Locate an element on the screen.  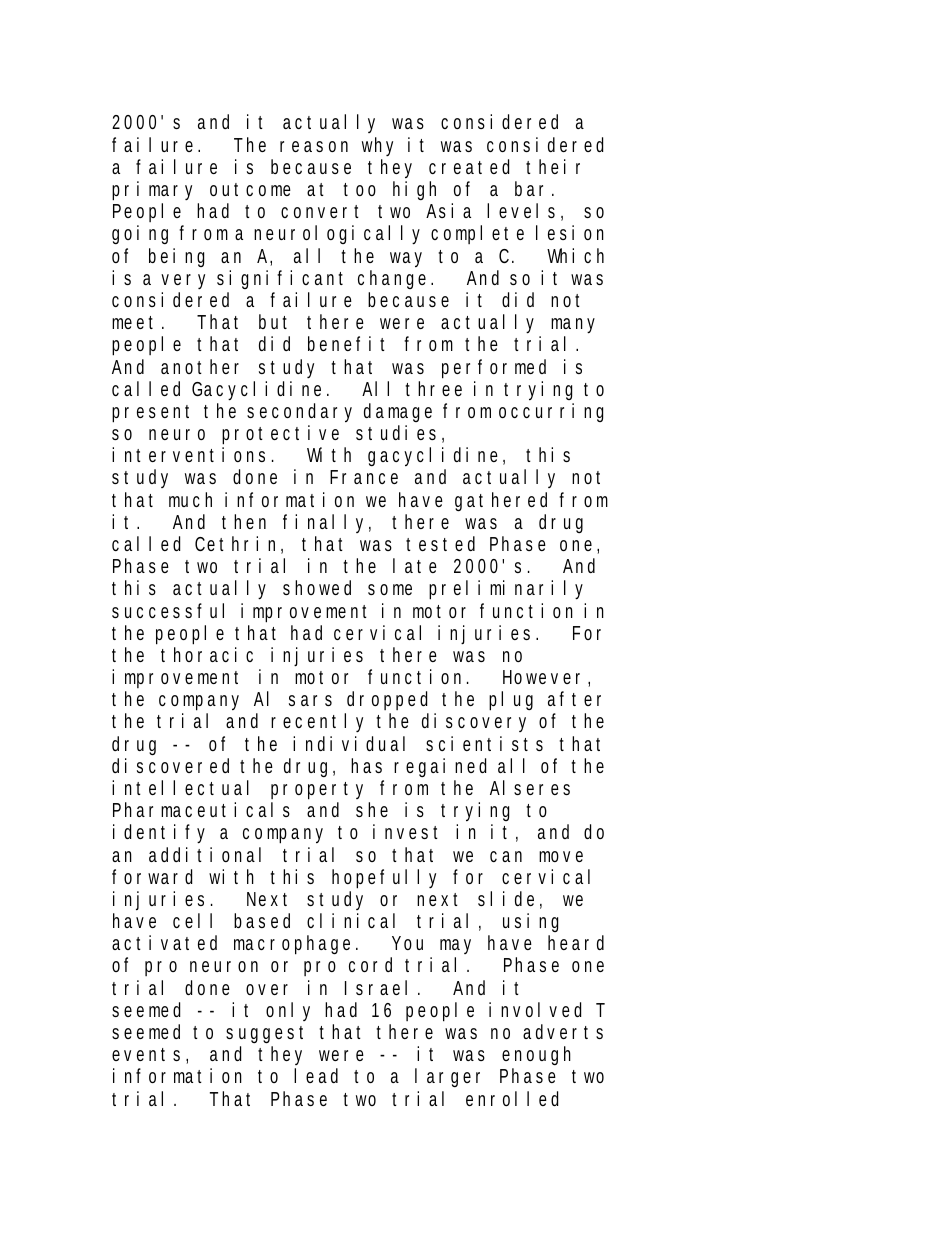
damage is located at coordinates (398, 414).
